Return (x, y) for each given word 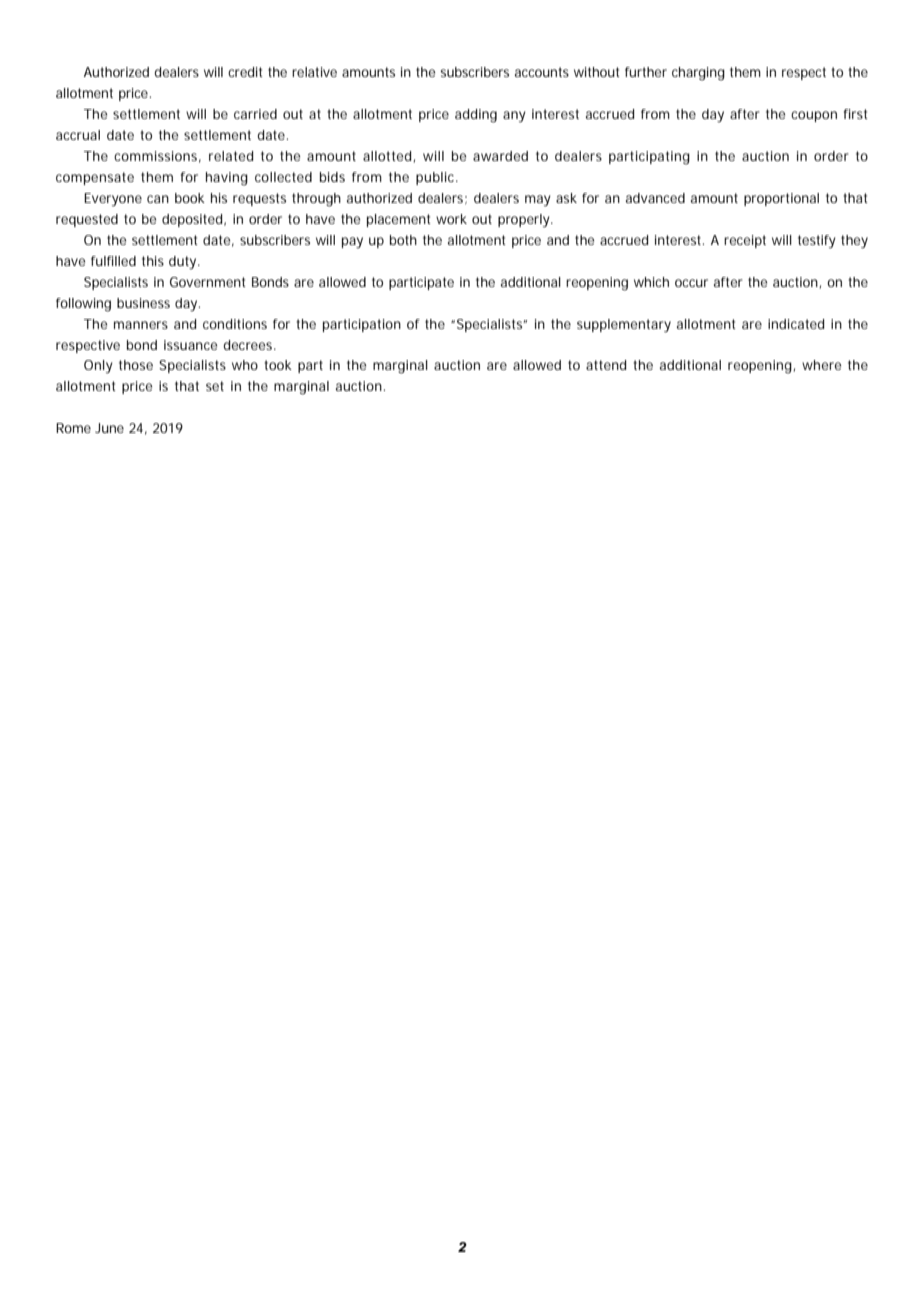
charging (698, 74)
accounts (542, 72)
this (153, 261)
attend (606, 365)
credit (245, 72)
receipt (745, 241)
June (109, 428)
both (403, 240)
